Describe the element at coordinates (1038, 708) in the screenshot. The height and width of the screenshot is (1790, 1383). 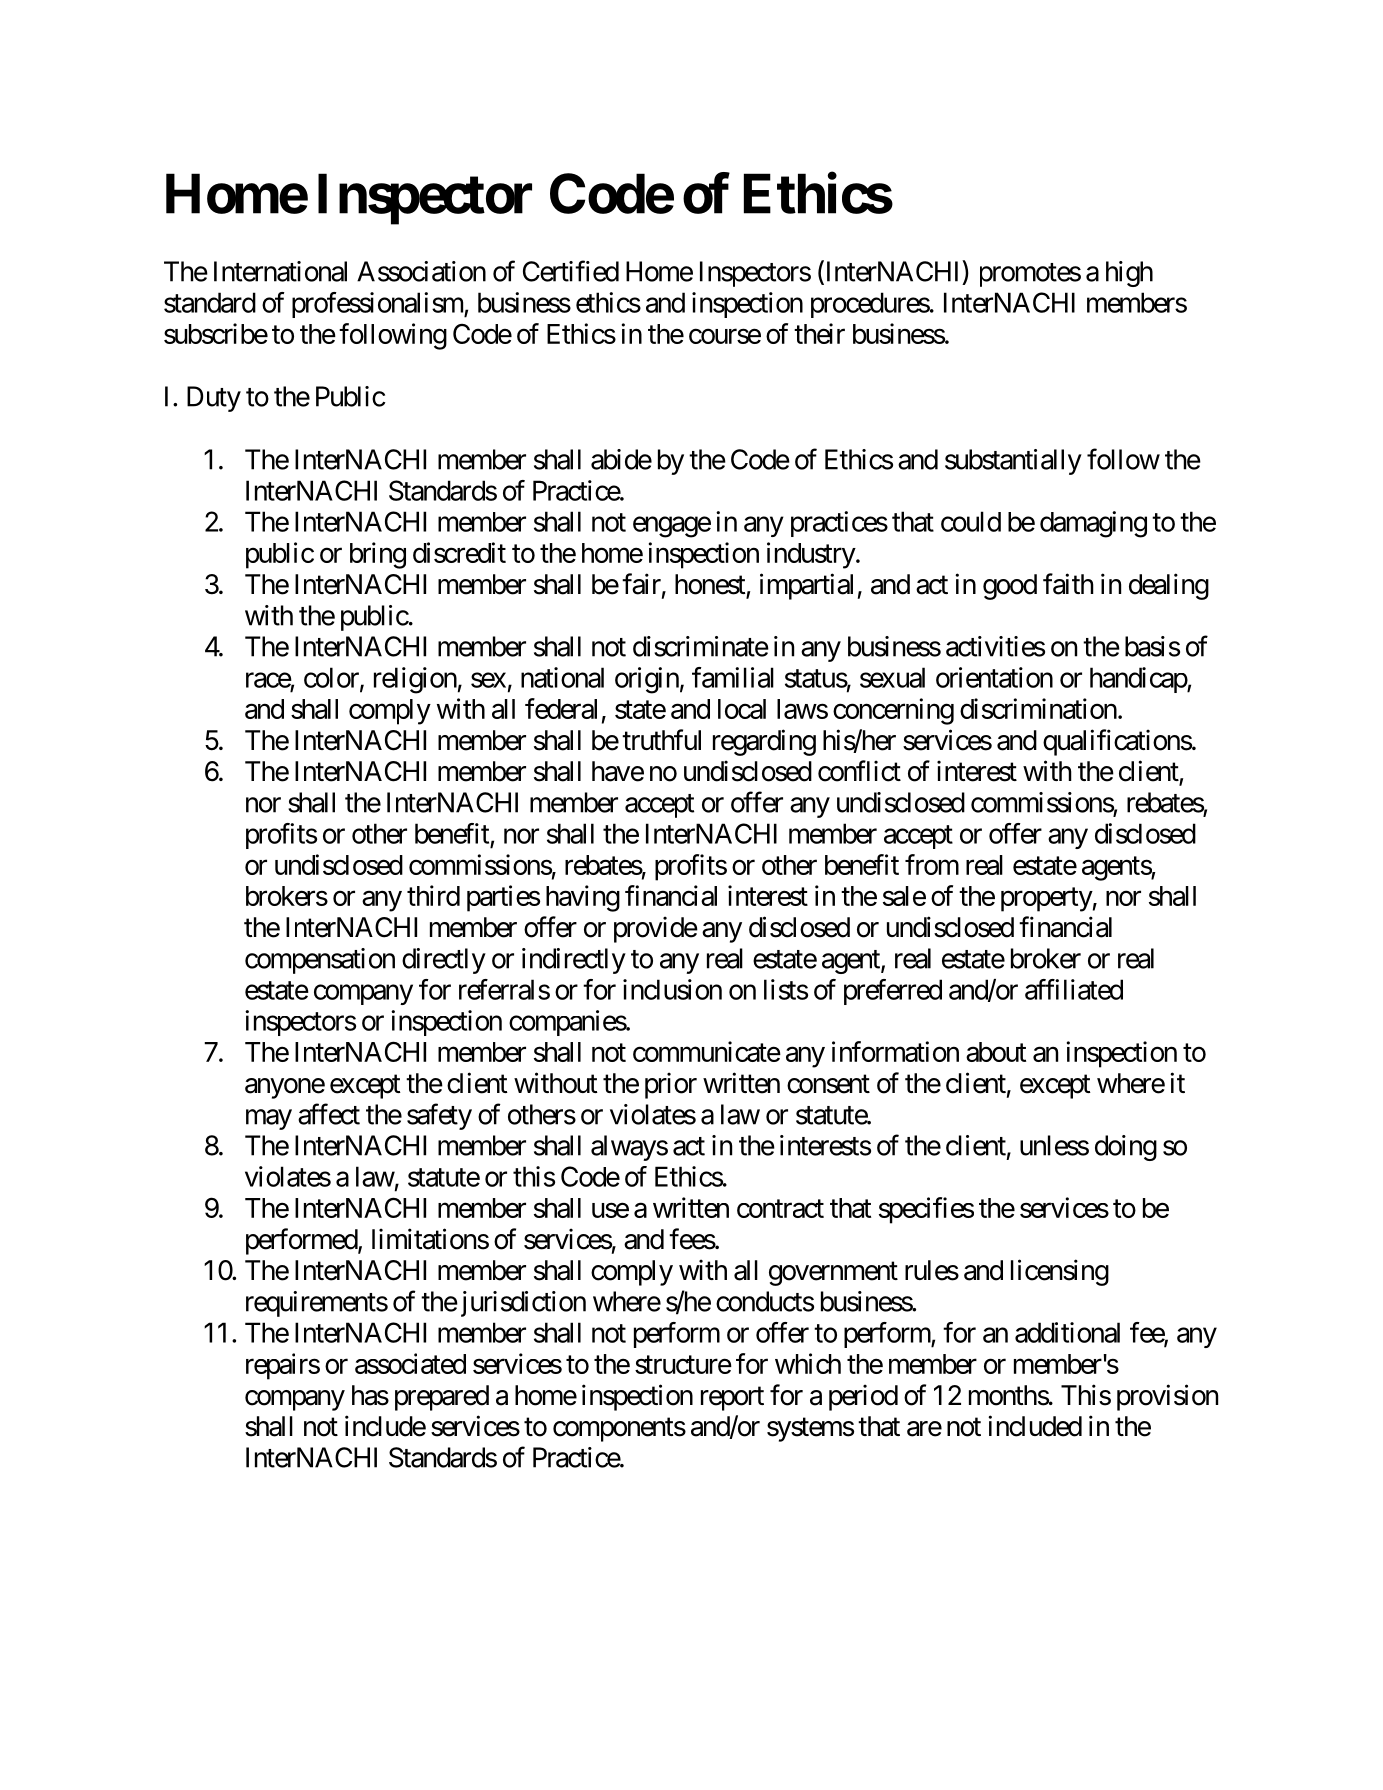
I see `discrimination` at that location.
